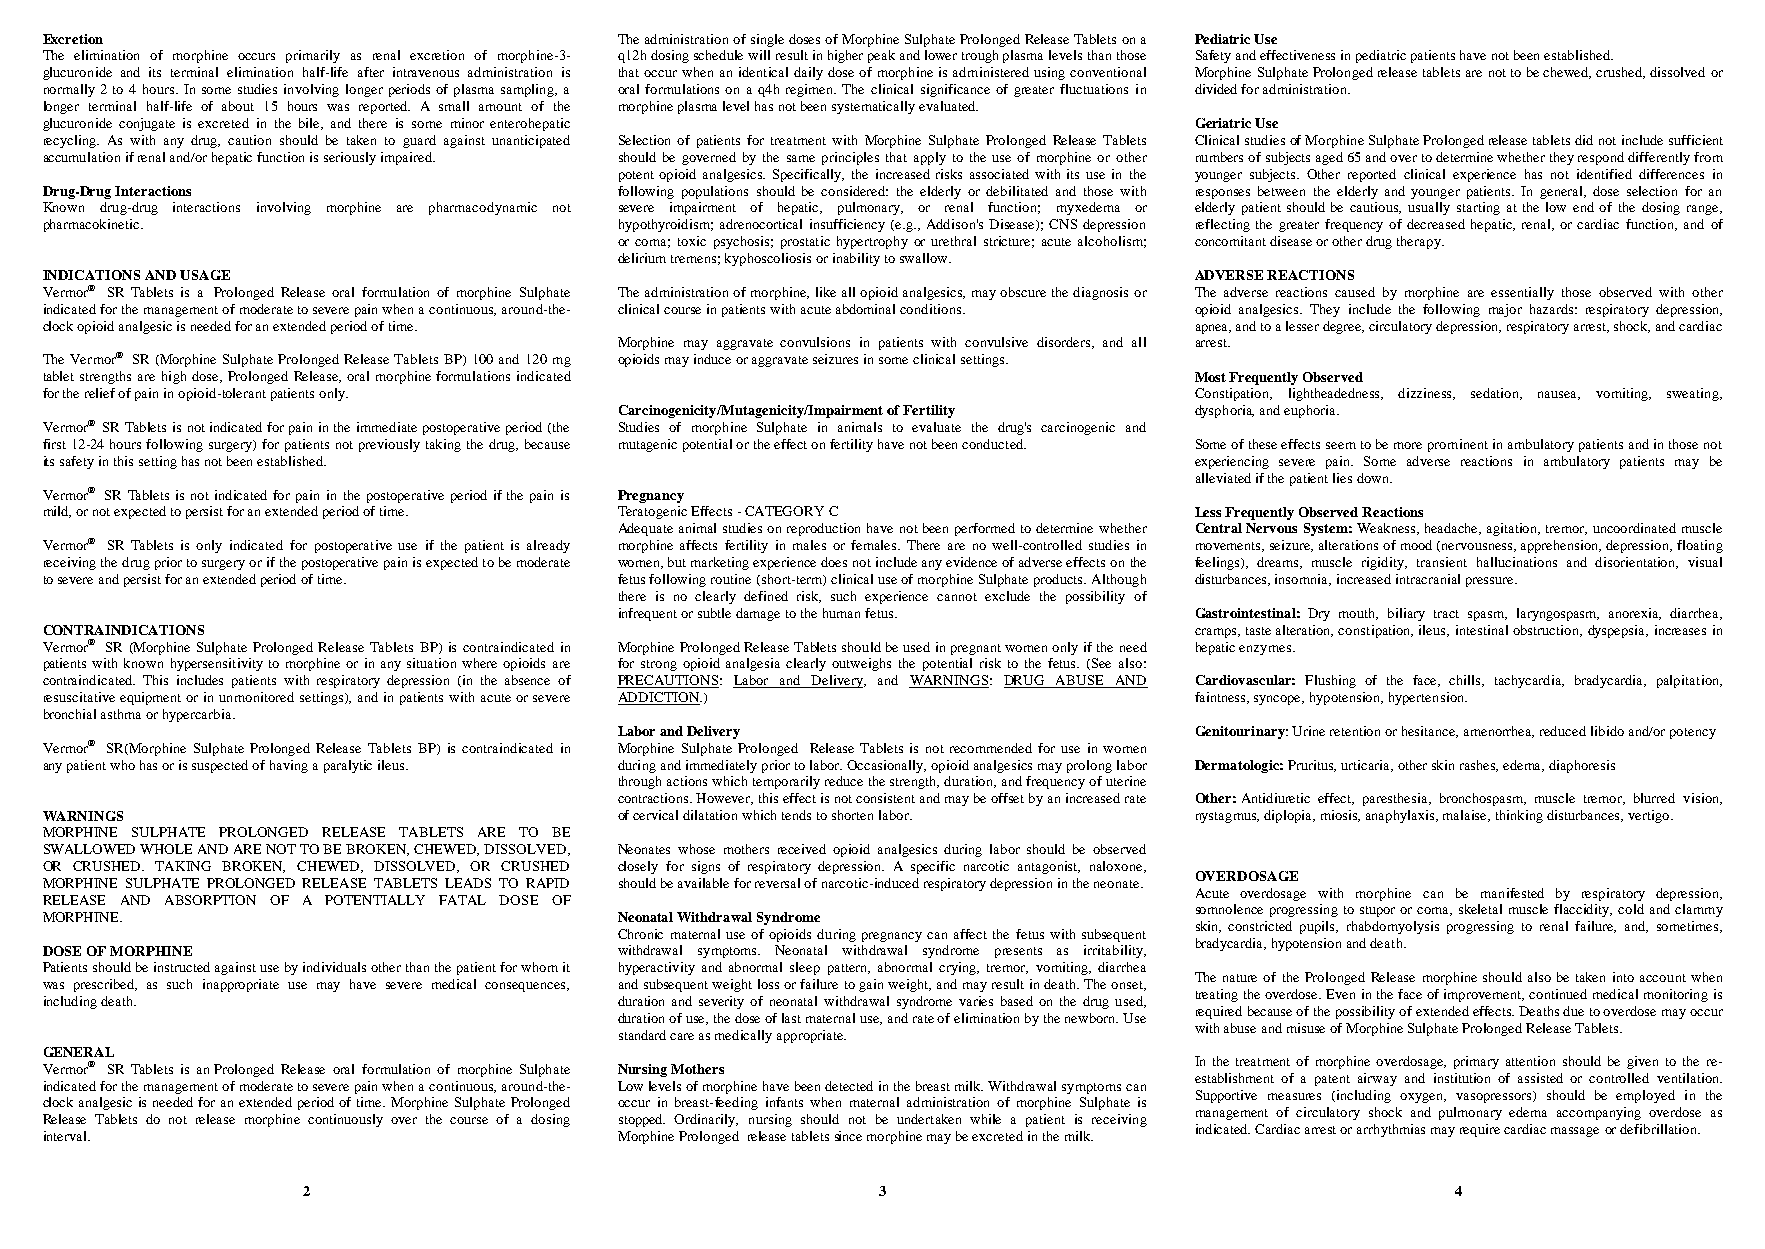  I want to click on interval, so click(66, 1136).
